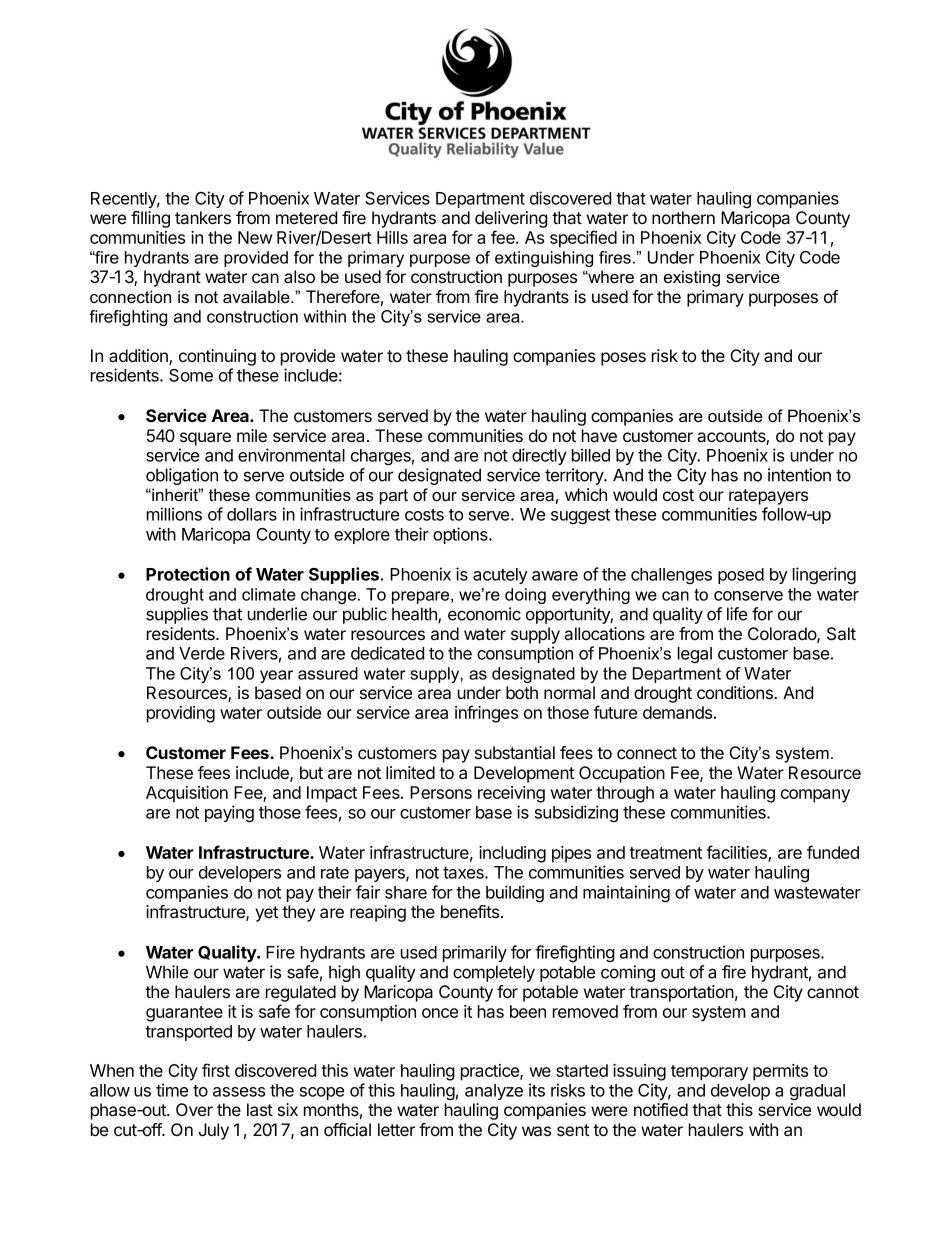  What do you see at coordinates (737, 853) in the screenshot?
I see `facilities` at bounding box center [737, 853].
